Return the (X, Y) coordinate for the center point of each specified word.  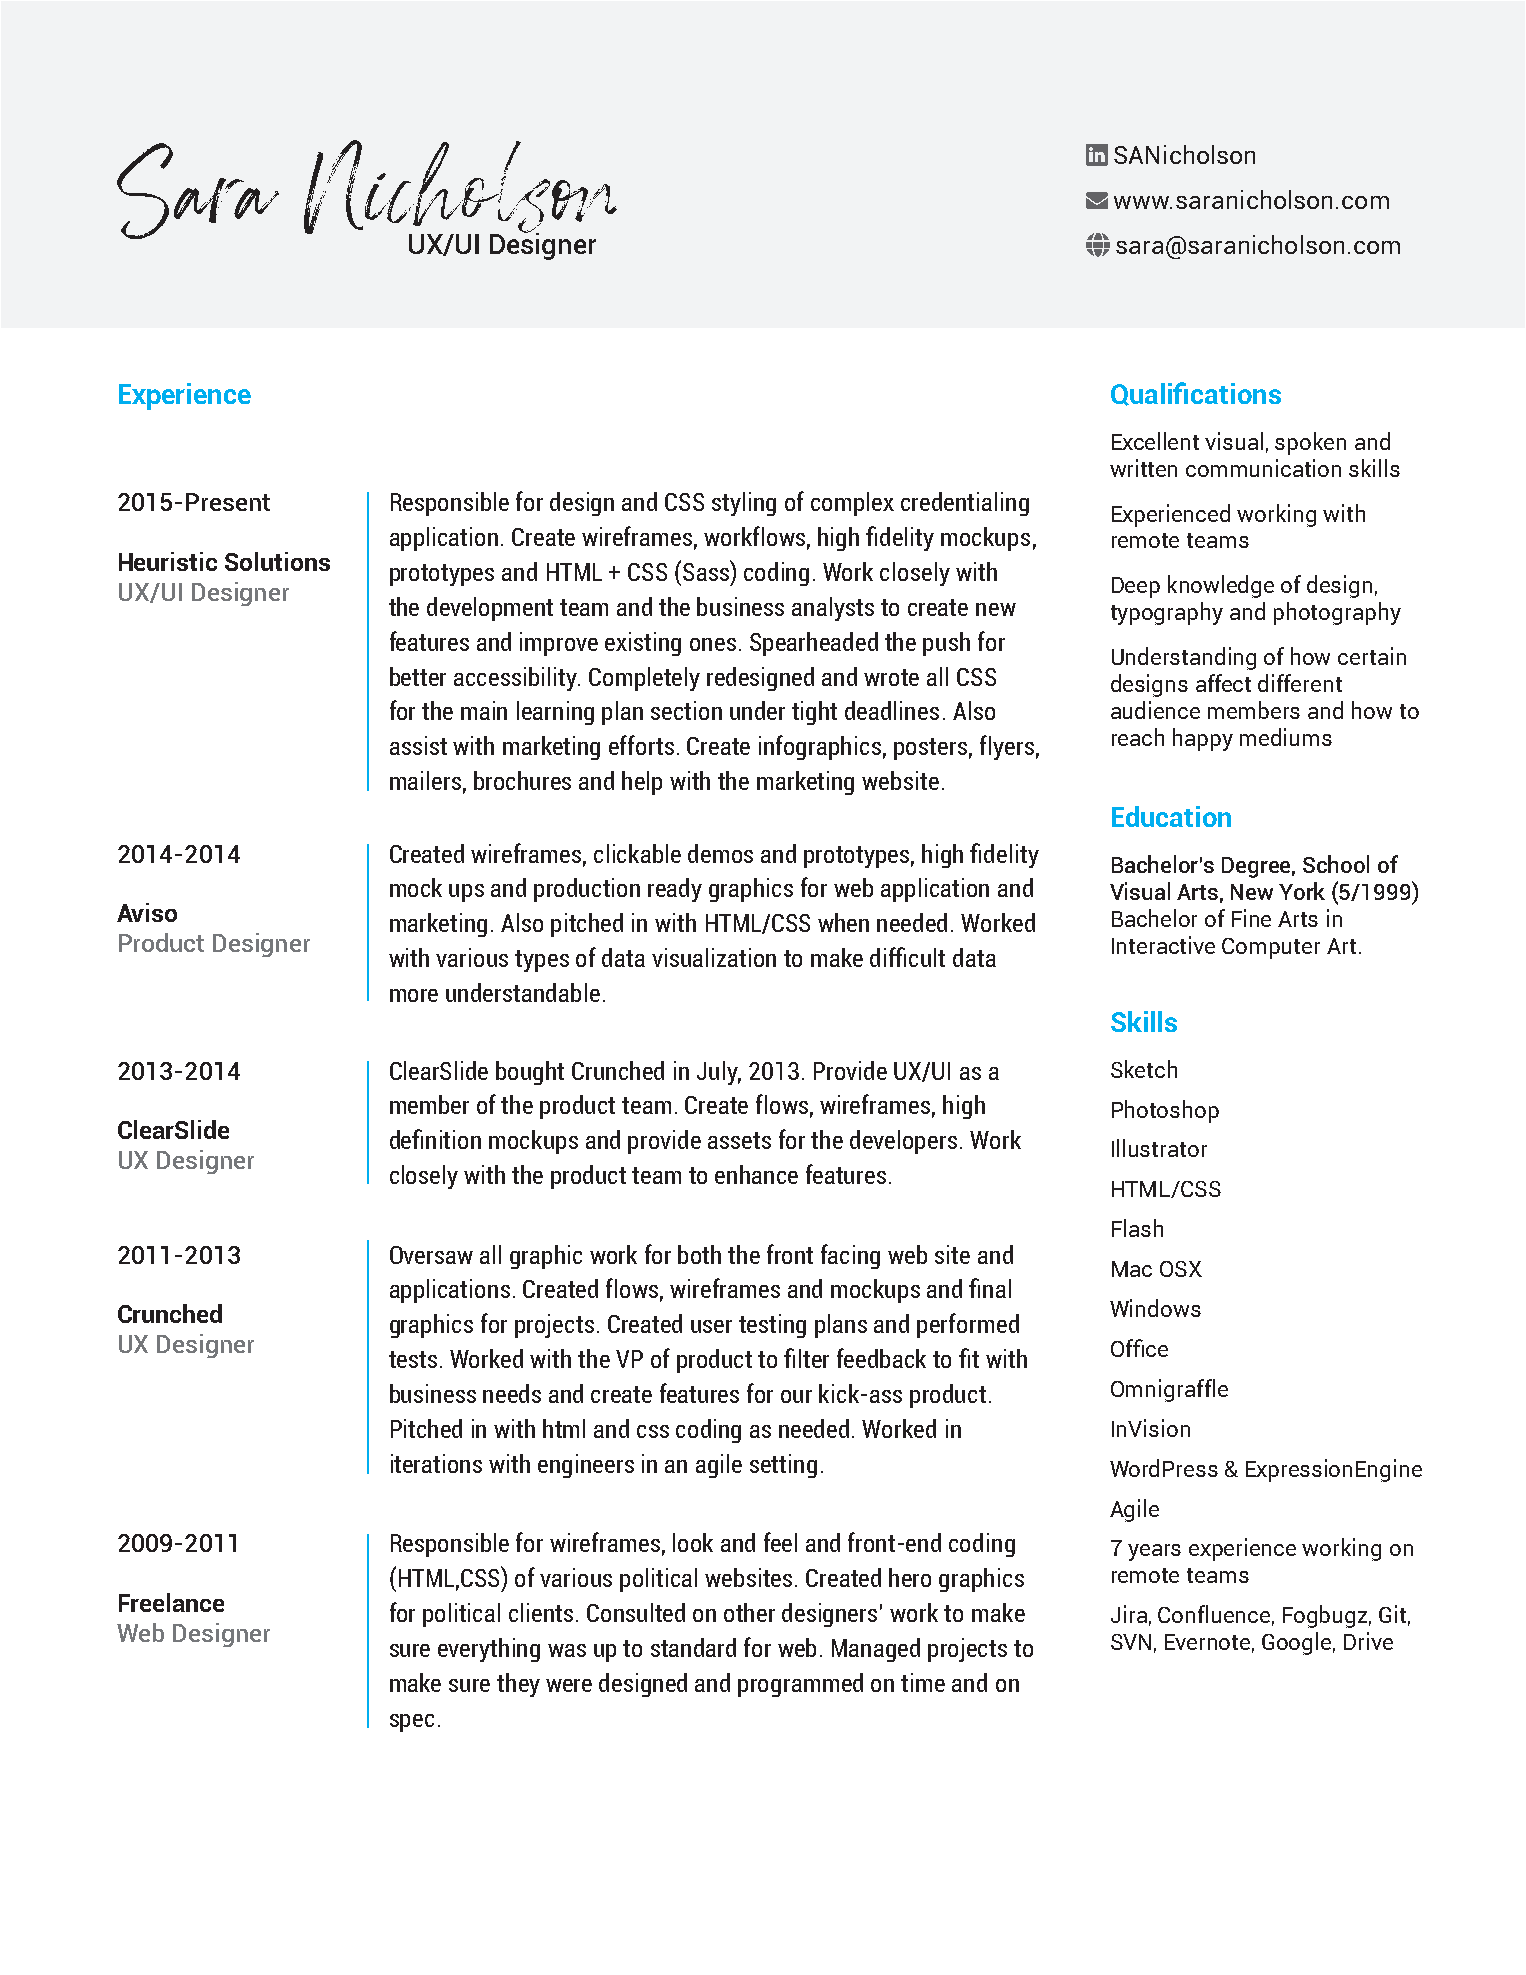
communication (1263, 468)
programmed (800, 1685)
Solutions (277, 561)
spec (412, 1723)
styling (744, 504)
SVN (1131, 1642)
